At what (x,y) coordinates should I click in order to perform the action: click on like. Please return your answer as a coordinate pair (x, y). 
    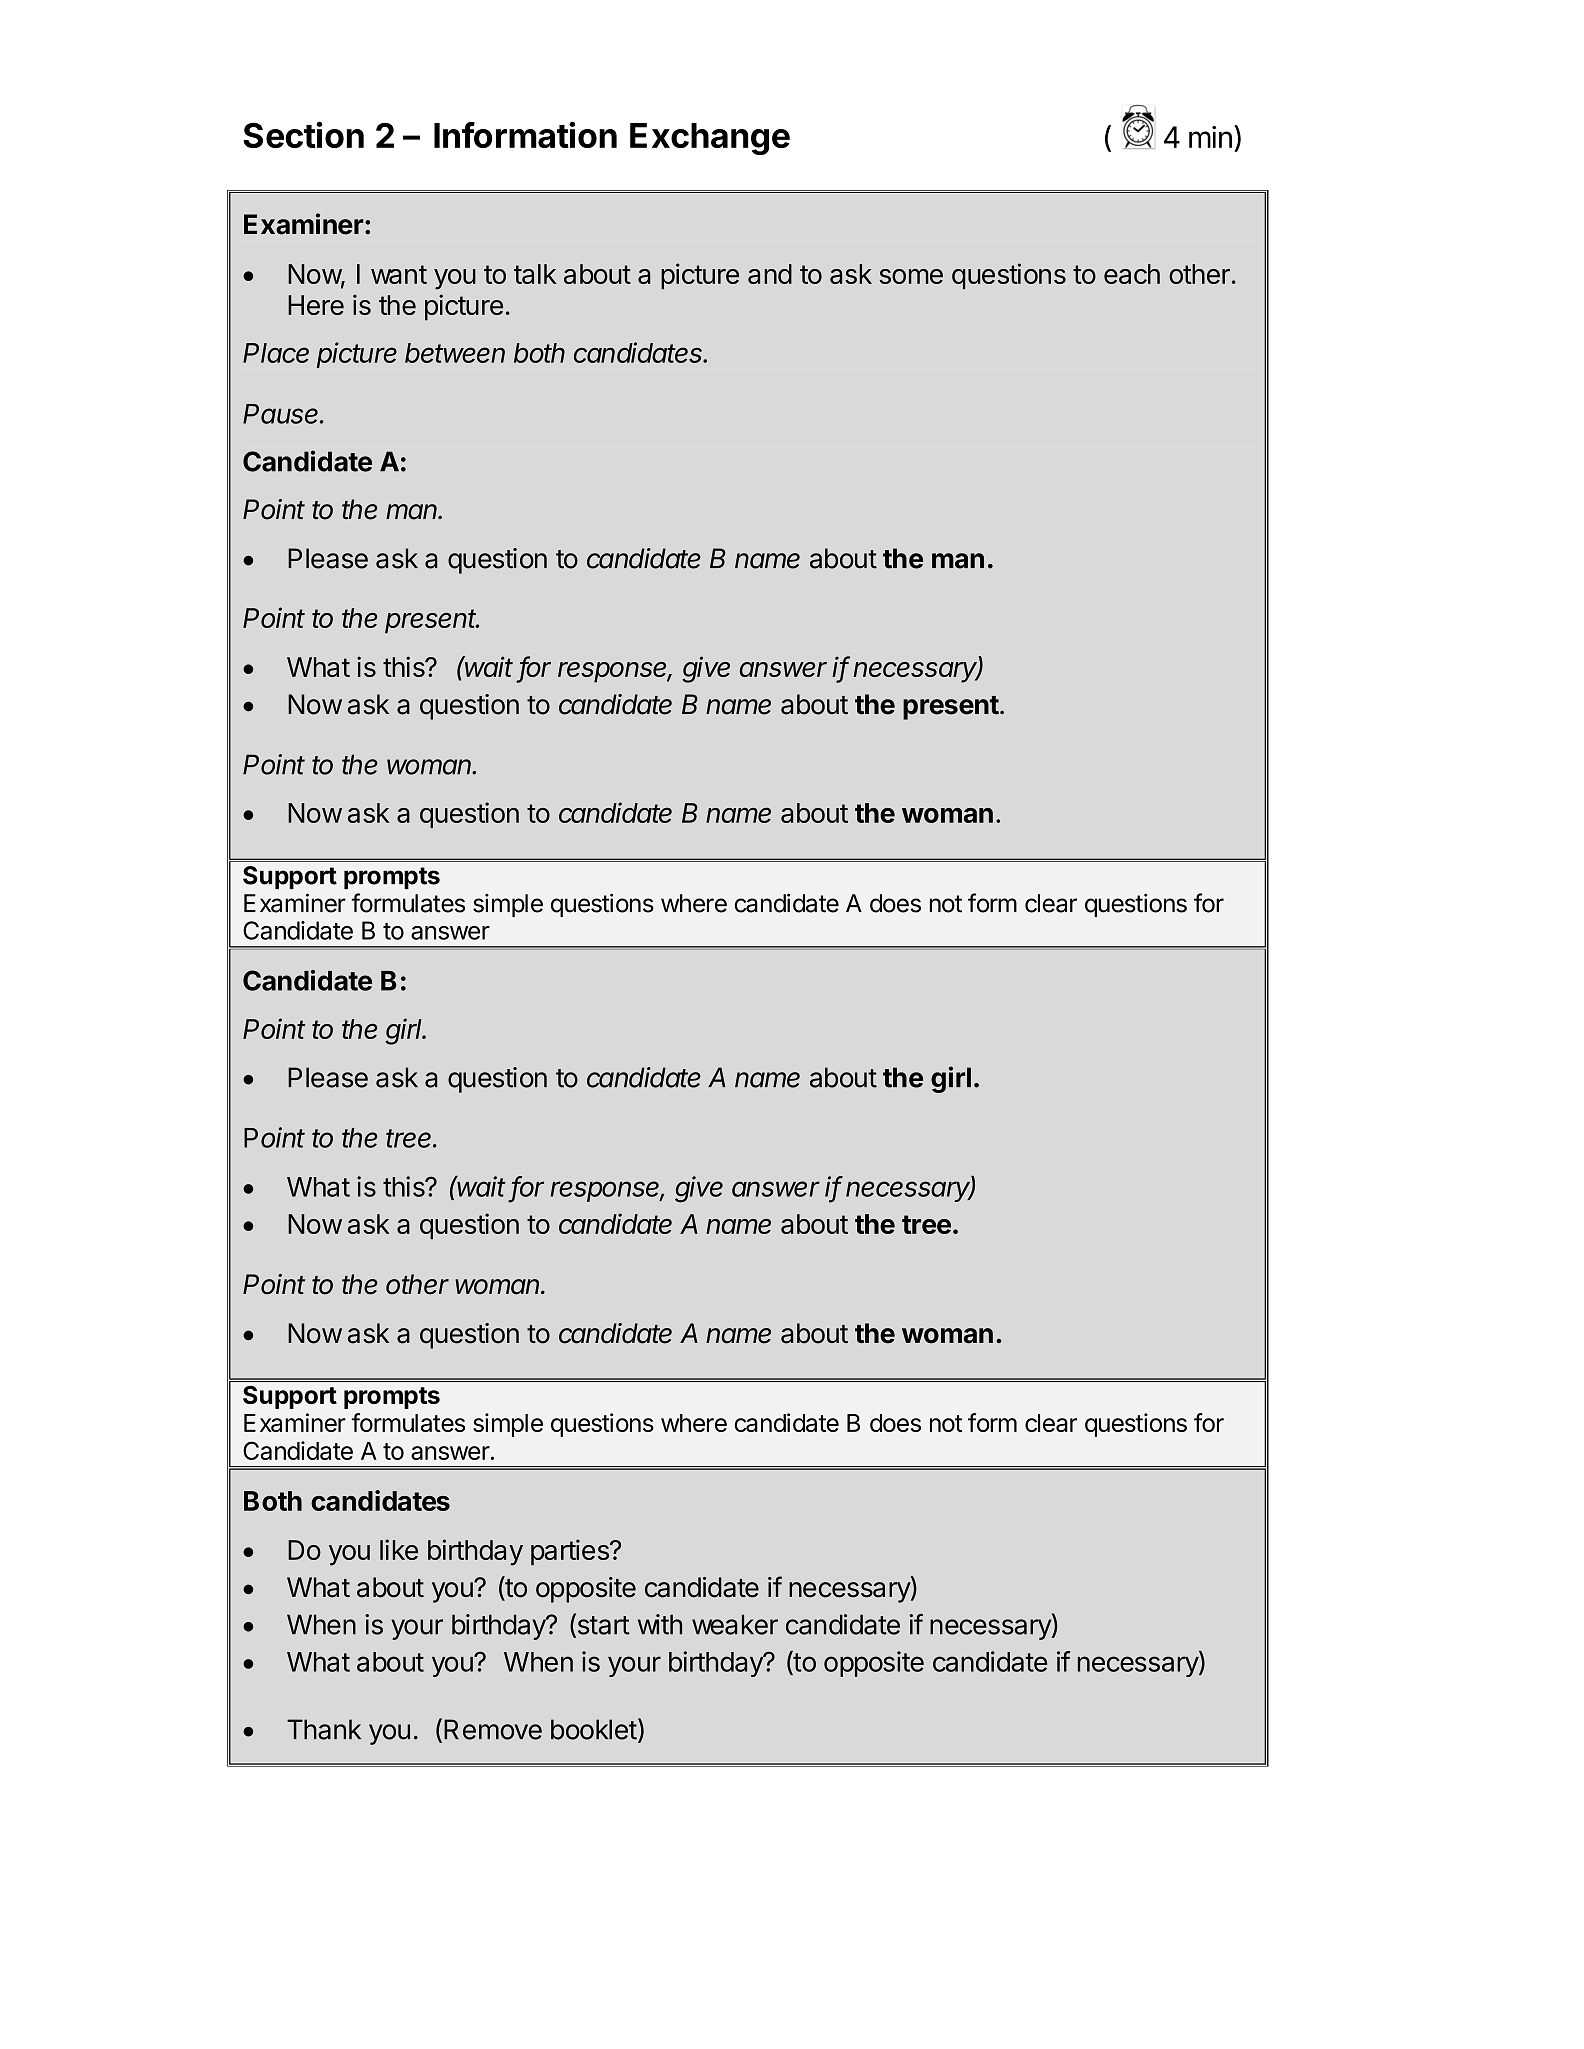
    Looking at the image, I should click on (399, 1549).
